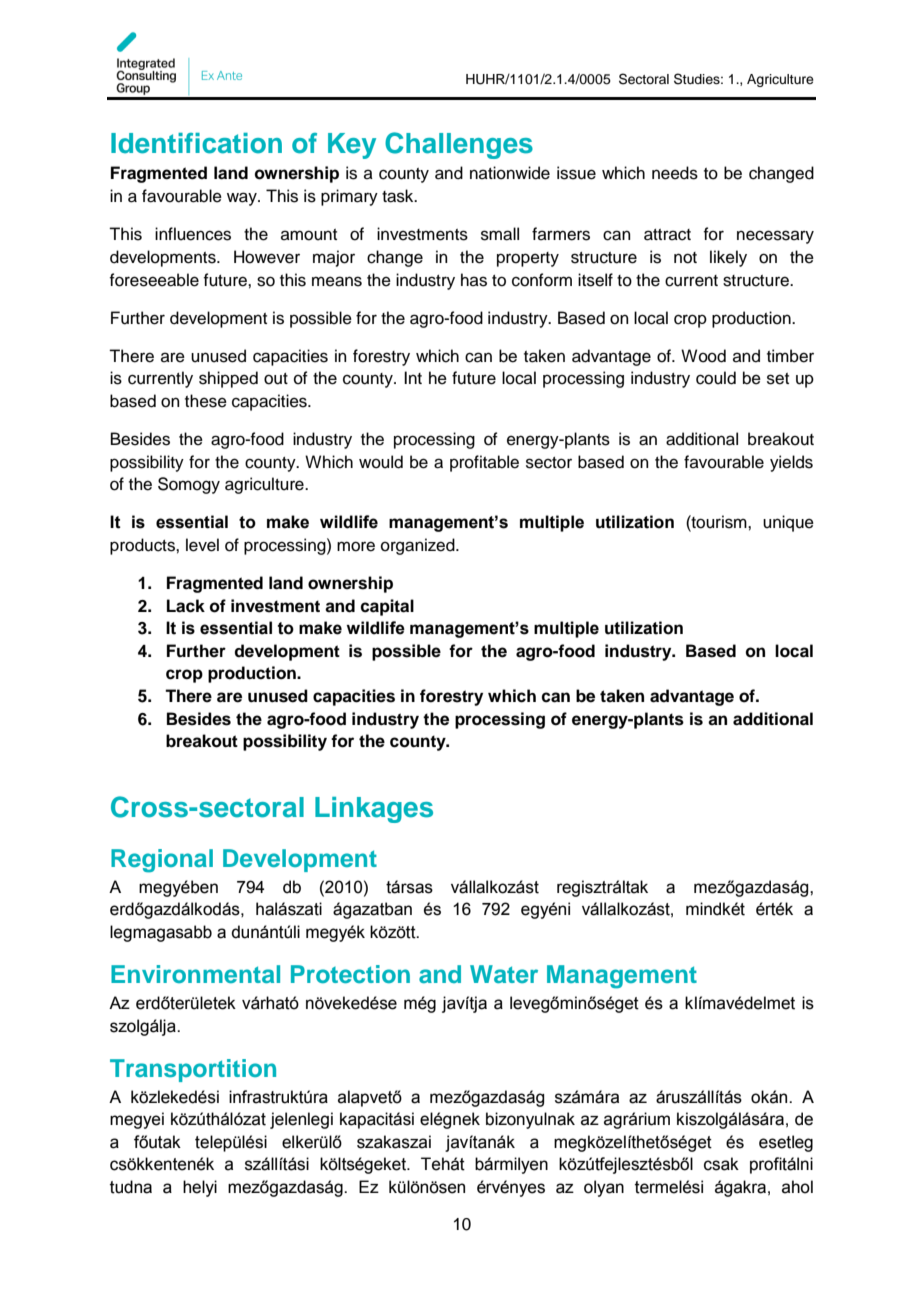 The image size is (924, 1308). I want to click on unique, so click(788, 523).
